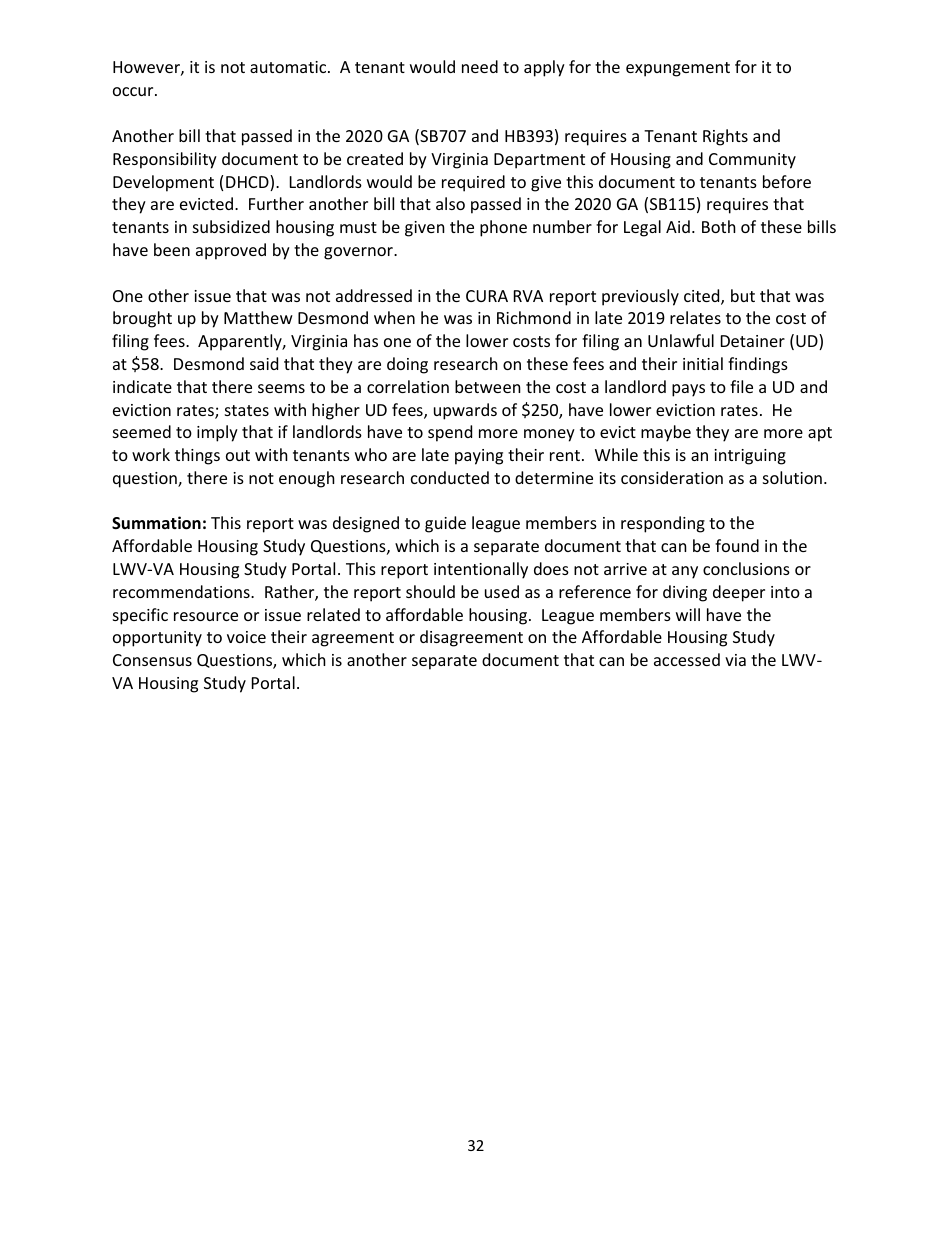  Describe the element at coordinates (758, 365) in the screenshot. I see `findings` at that location.
